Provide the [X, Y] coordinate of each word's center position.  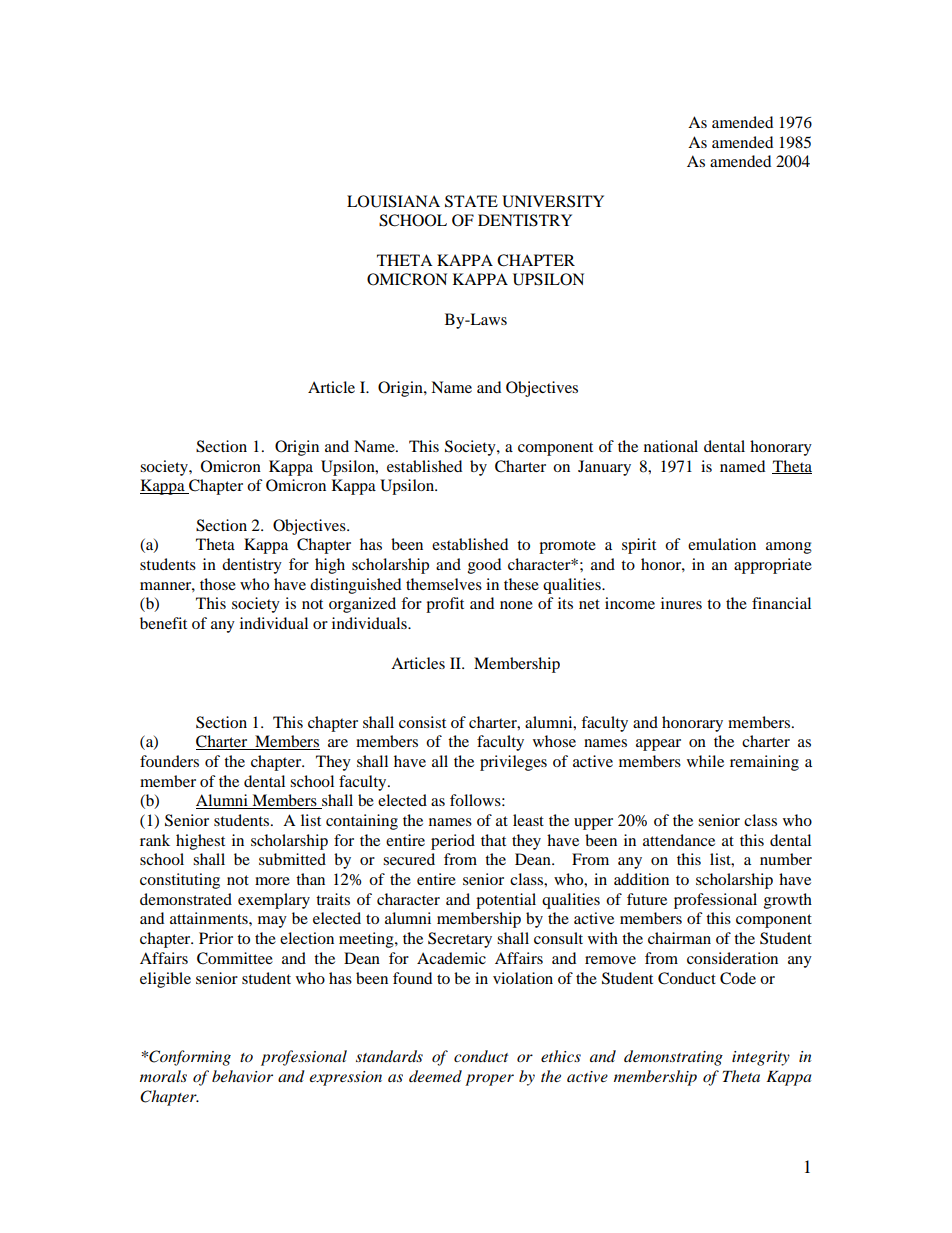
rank [155, 840]
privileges [513, 763]
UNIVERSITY [553, 201]
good [484, 566]
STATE [471, 201]
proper [489, 1080]
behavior [242, 1076]
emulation [722, 544]
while [705, 761]
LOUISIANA [393, 201]
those [218, 584]
